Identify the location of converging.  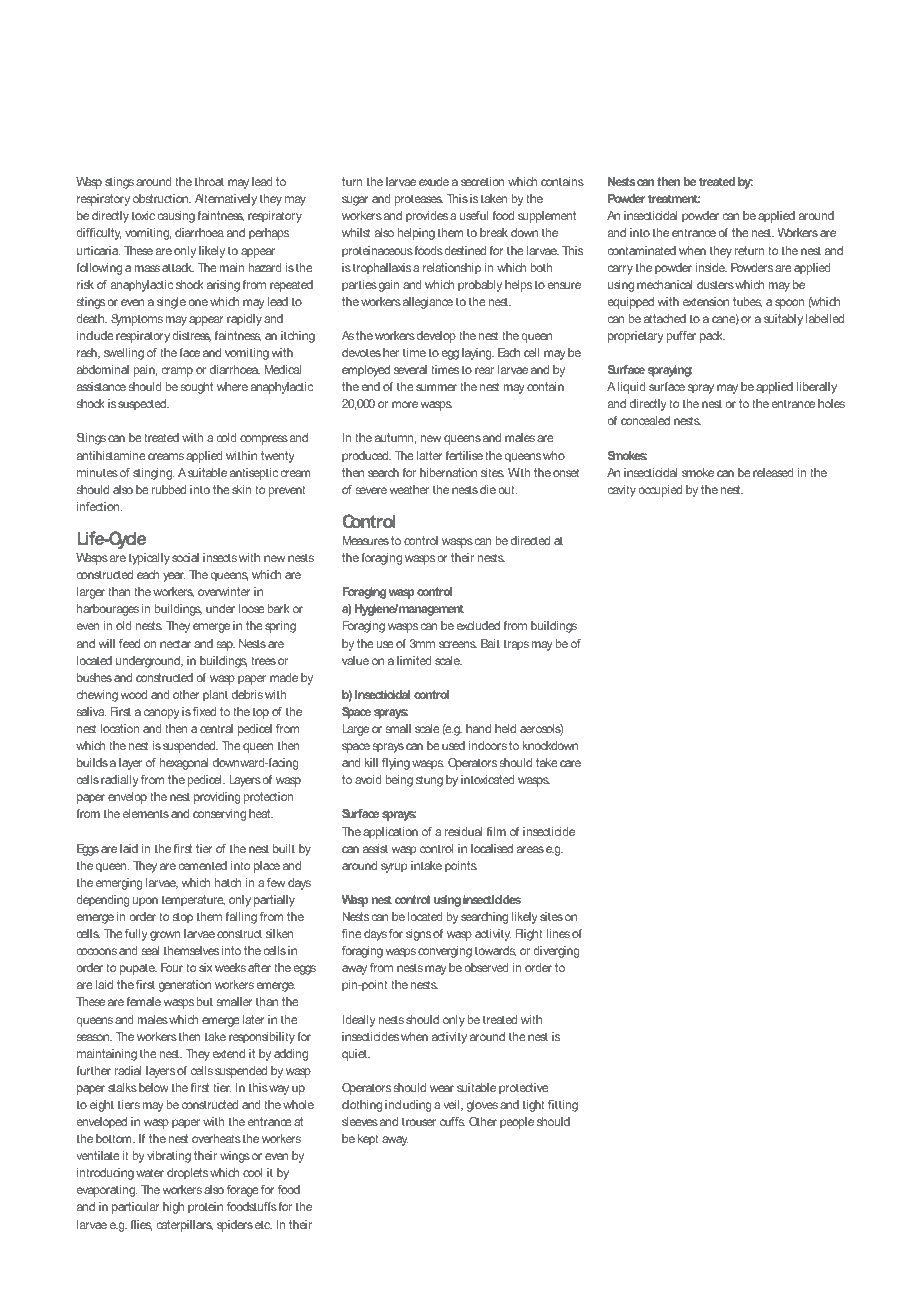
(445, 952).
